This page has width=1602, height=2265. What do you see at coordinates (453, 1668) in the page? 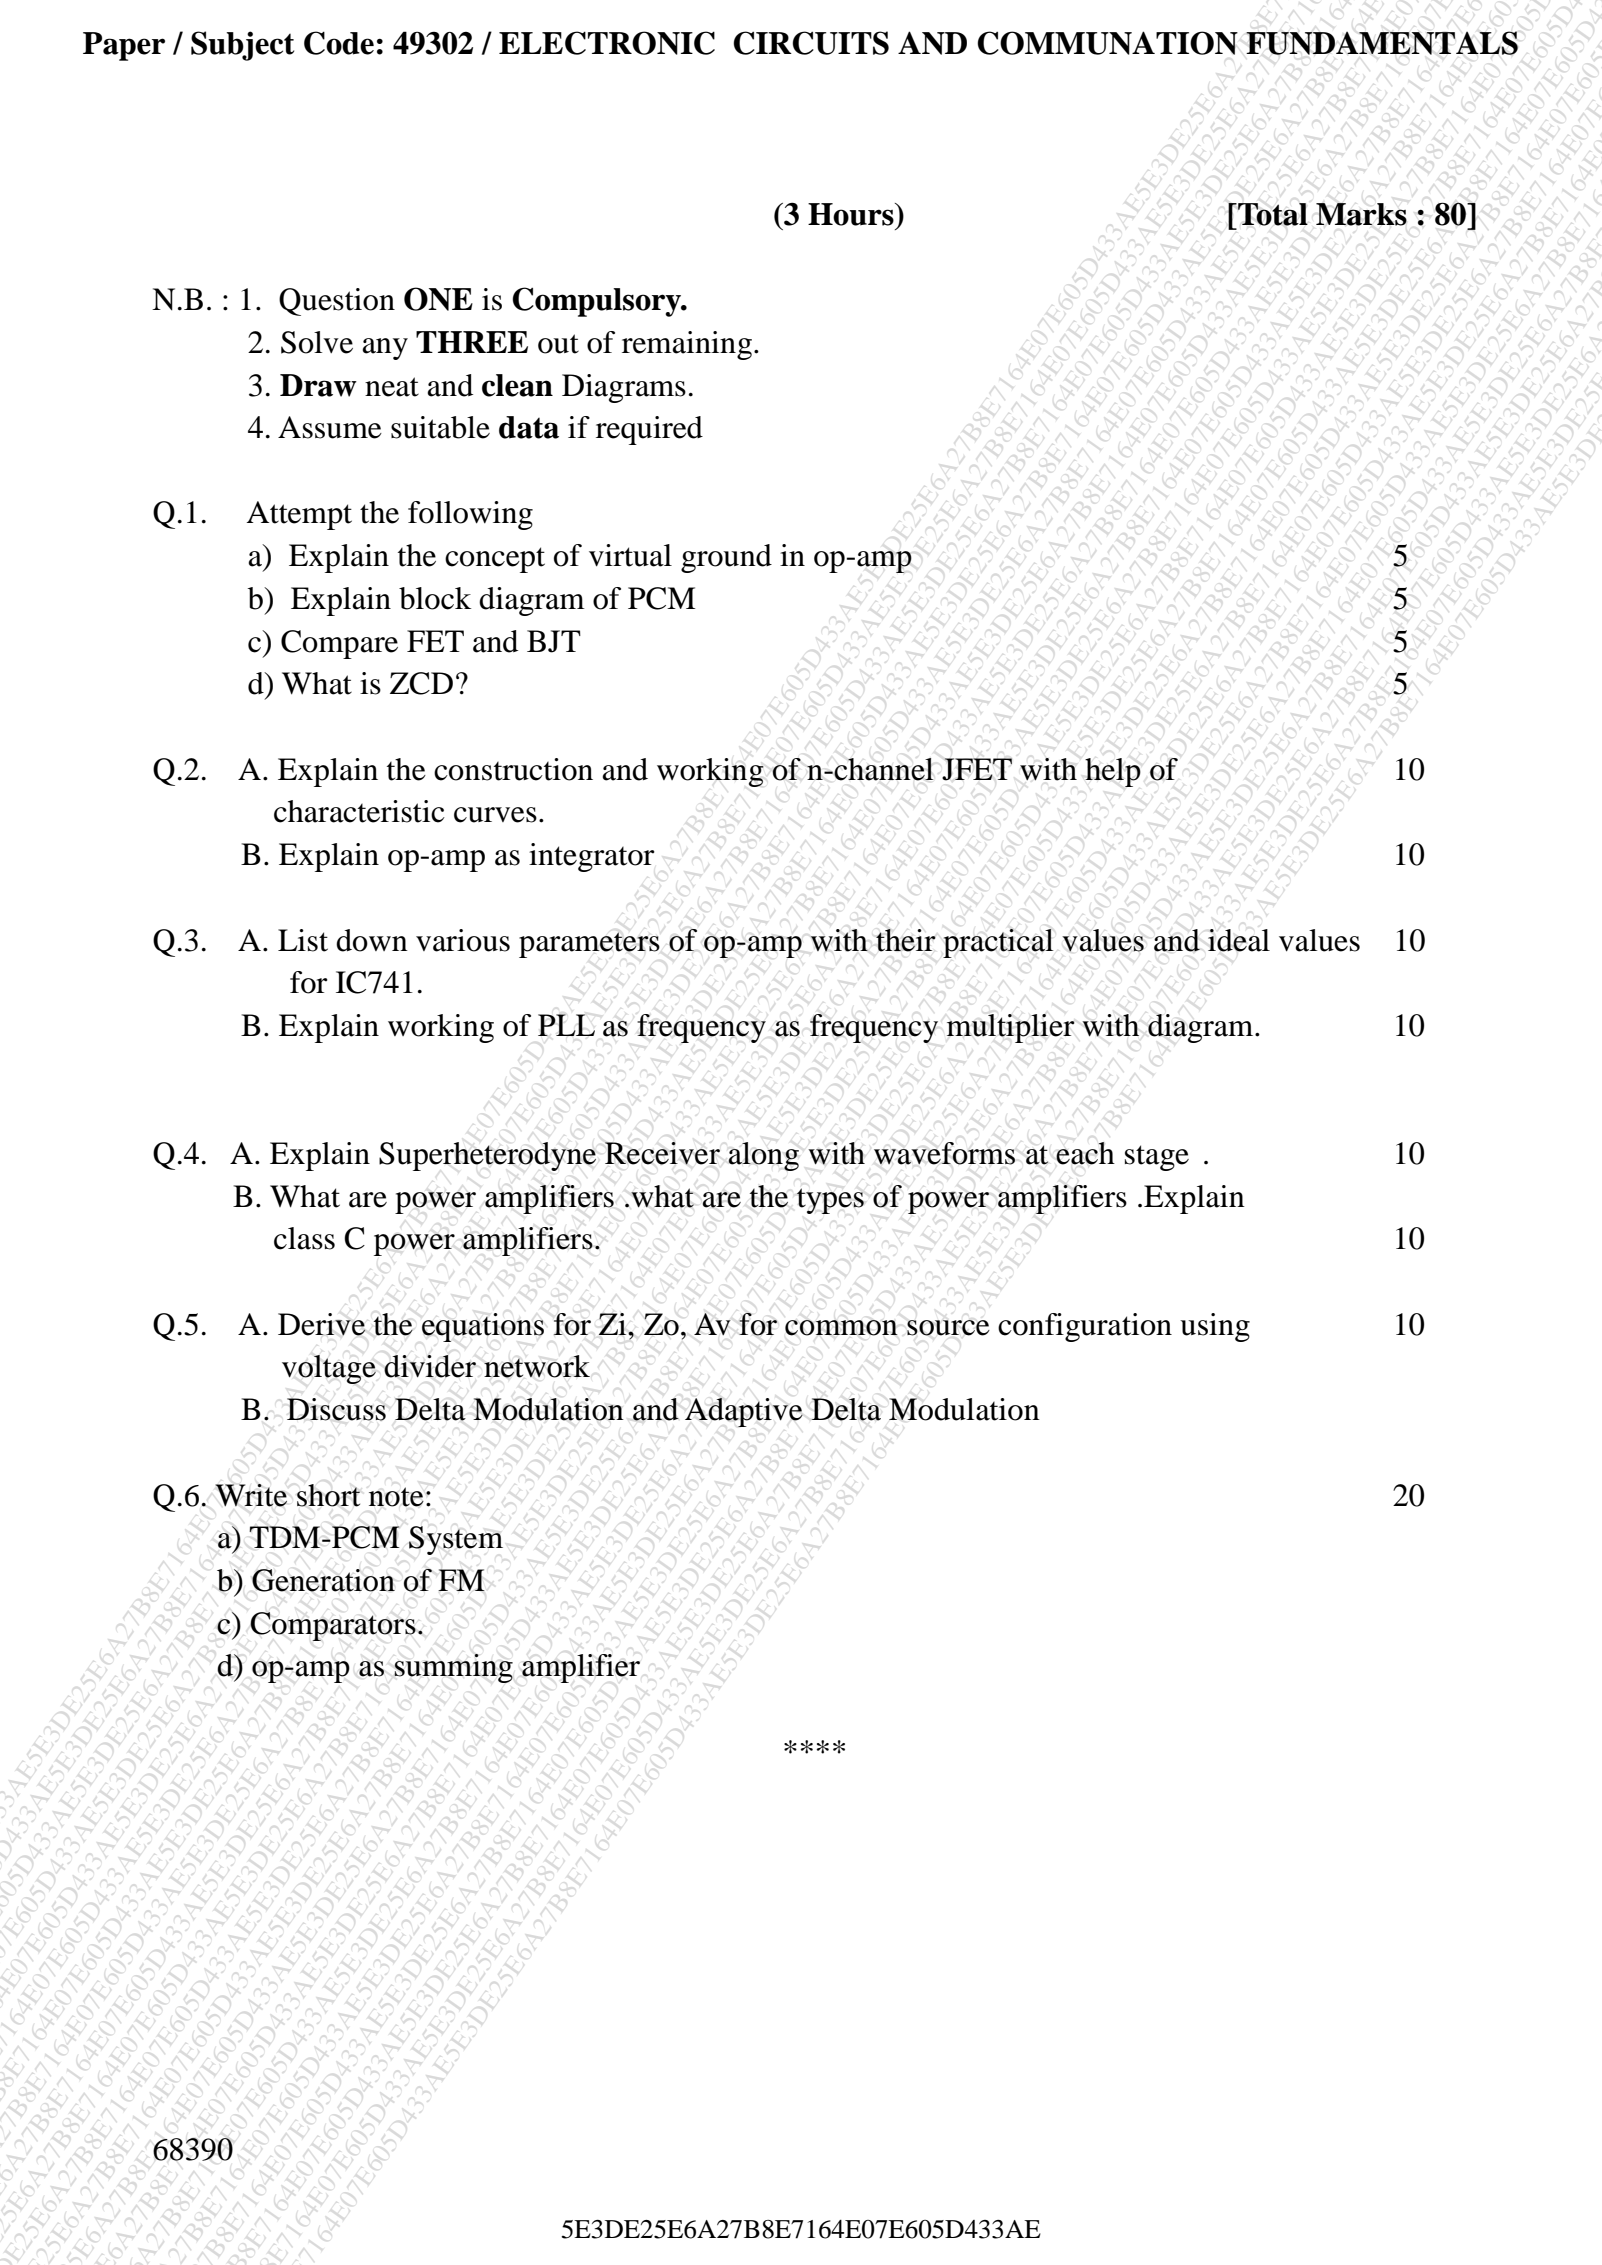
I see `summing` at bounding box center [453, 1668].
